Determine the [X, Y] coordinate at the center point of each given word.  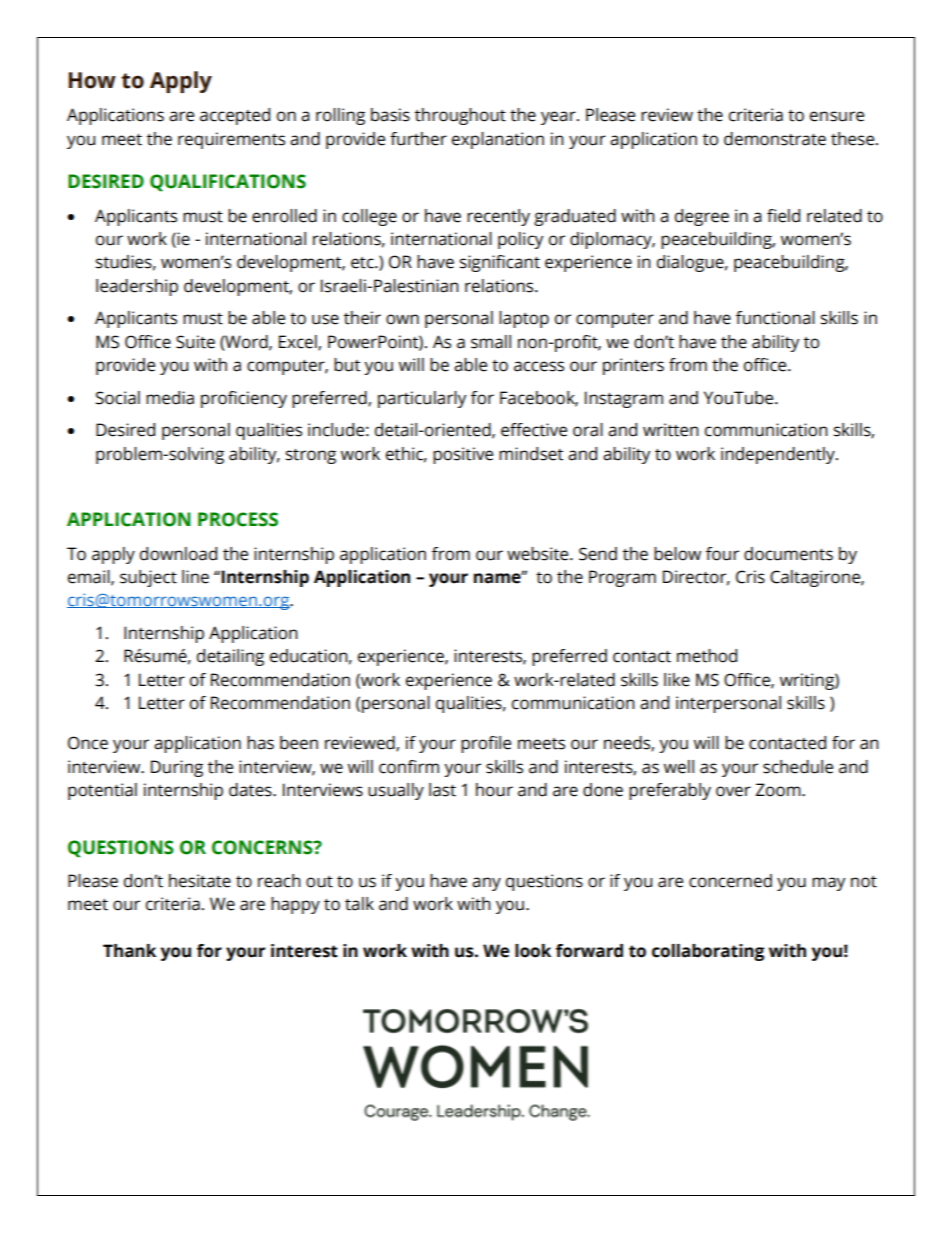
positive [463, 455]
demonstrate [775, 139]
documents [788, 554]
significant [500, 263]
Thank [129, 951]
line [195, 577]
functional [775, 318]
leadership [137, 287]
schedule [798, 767]
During [177, 768]
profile [486, 744]
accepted [235, 116]
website [539, 554]
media [170, 398]
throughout [460, 116]
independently [779, 455]
